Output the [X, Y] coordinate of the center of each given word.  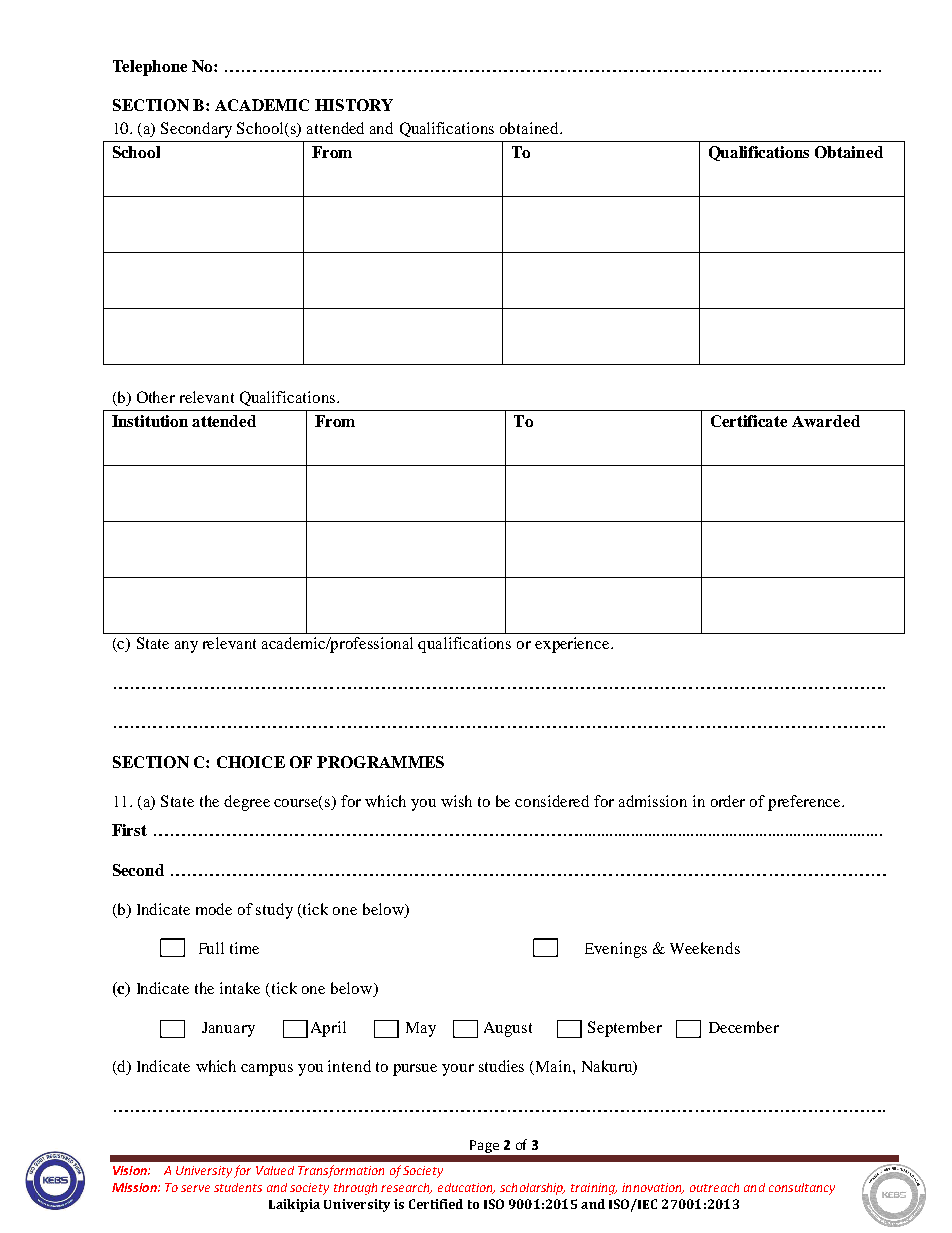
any [186, 647]
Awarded [826, 421]
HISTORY [354, 105]
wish [456, 801]
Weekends [705, 948]
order [728, 801]
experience [573, 645]
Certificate [749, 421]
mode [214, 909]
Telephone [150, 68]
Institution [150, 421]
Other [156, 397]
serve [195, 1188]
